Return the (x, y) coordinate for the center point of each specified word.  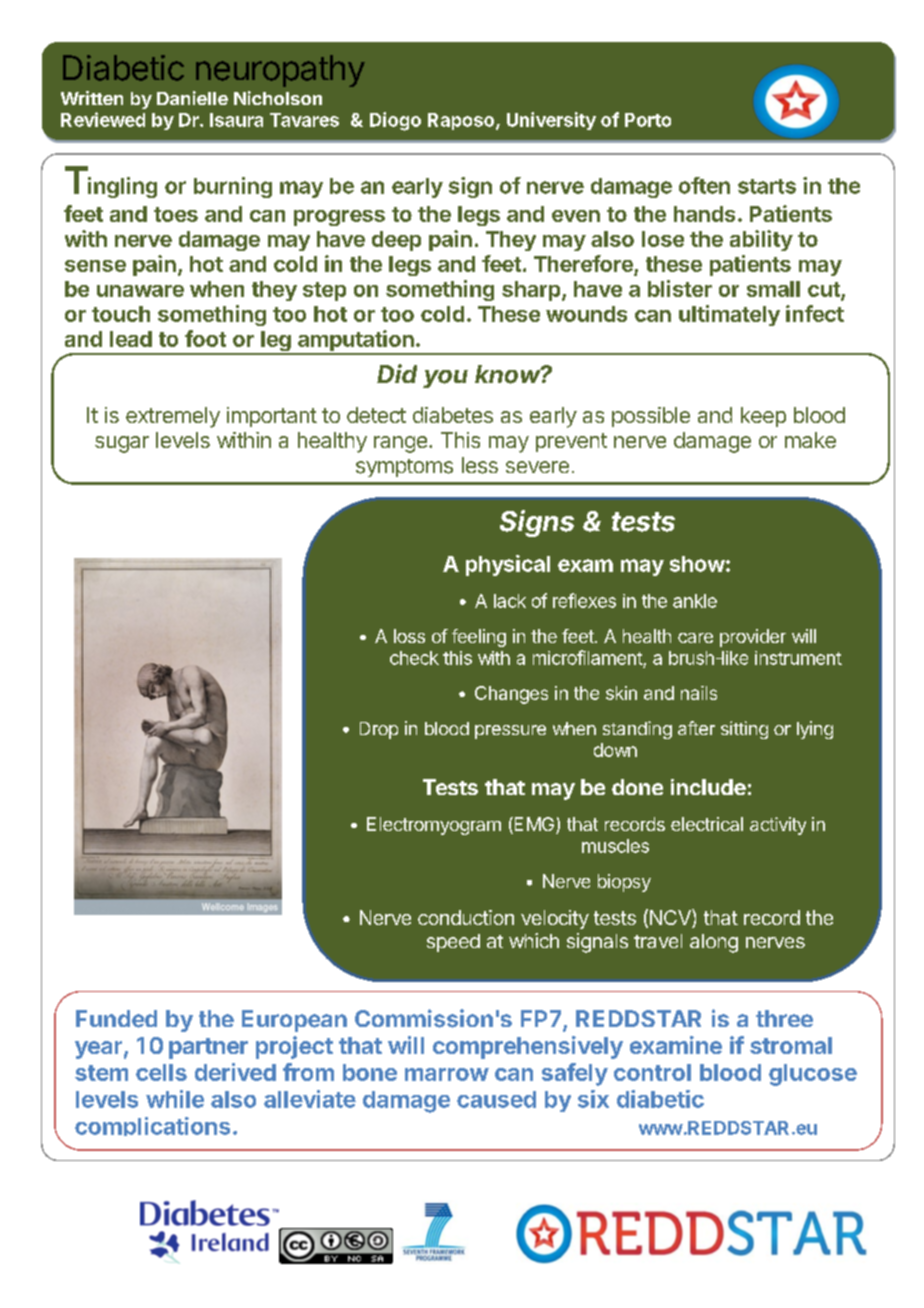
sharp (532, 291)
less (480, 465)
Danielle (192, 98)
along (714, 943)
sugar (122, 444)
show (697, 564)
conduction (466, 917)
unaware (140, 291)
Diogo (395, 121)
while (175, 1099)
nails (699, 693)
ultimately (729, 315)
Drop (379, 730)
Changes (511, 695)
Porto (648, 120)
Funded (116, 1019)
